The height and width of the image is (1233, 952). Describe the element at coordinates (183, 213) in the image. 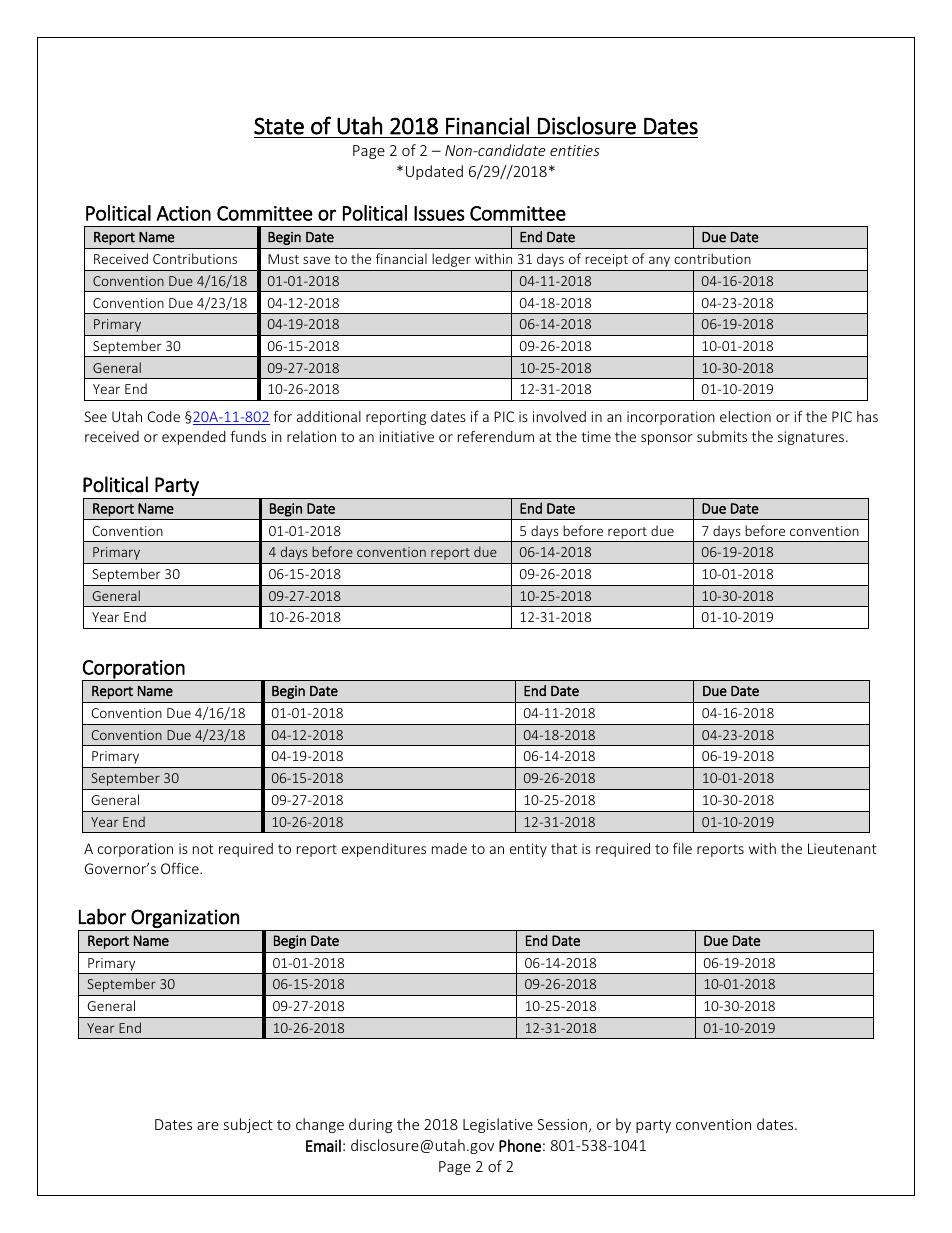

I see `Action` at that location.
